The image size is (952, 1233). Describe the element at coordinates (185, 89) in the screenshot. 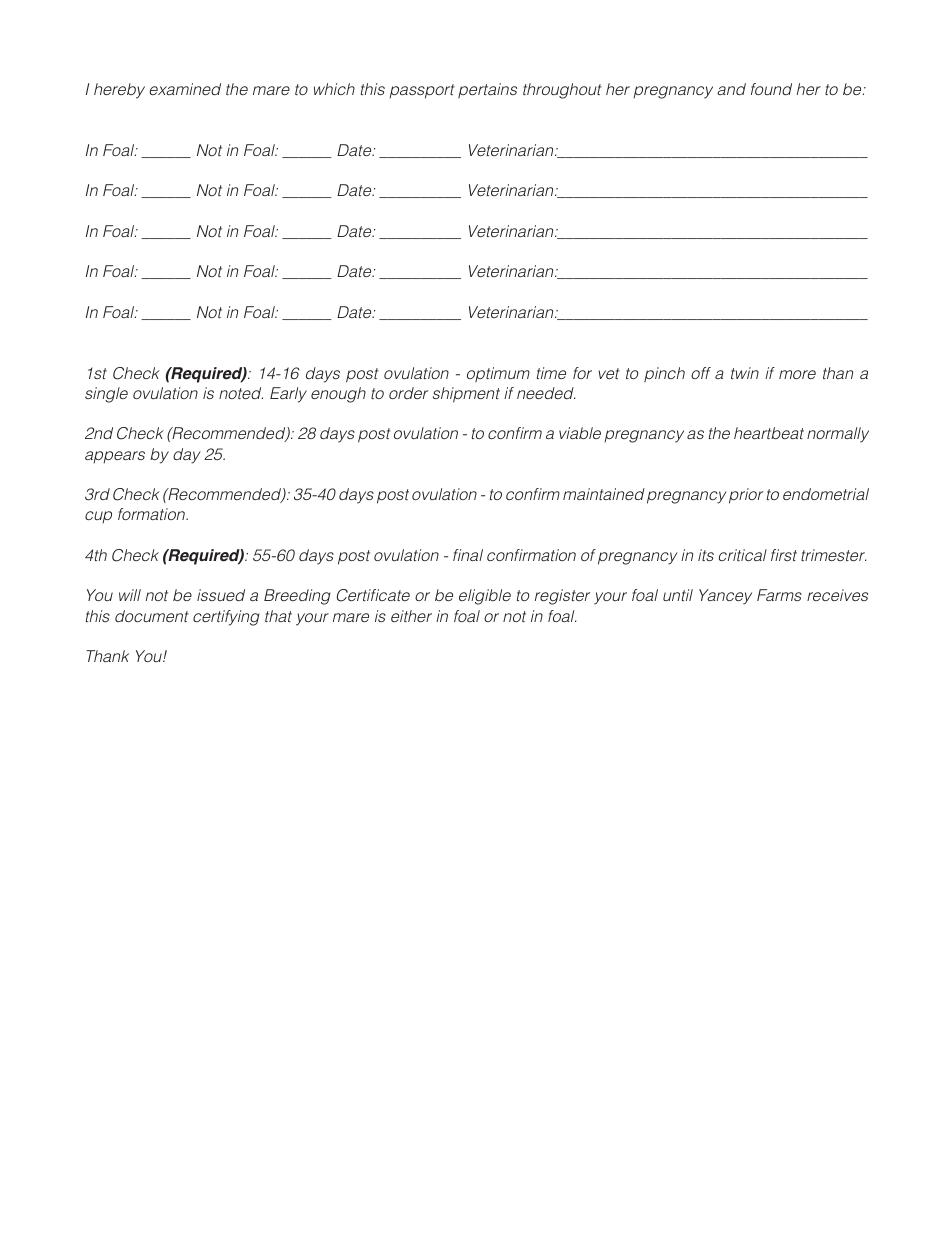

I see `examined` at that location.
